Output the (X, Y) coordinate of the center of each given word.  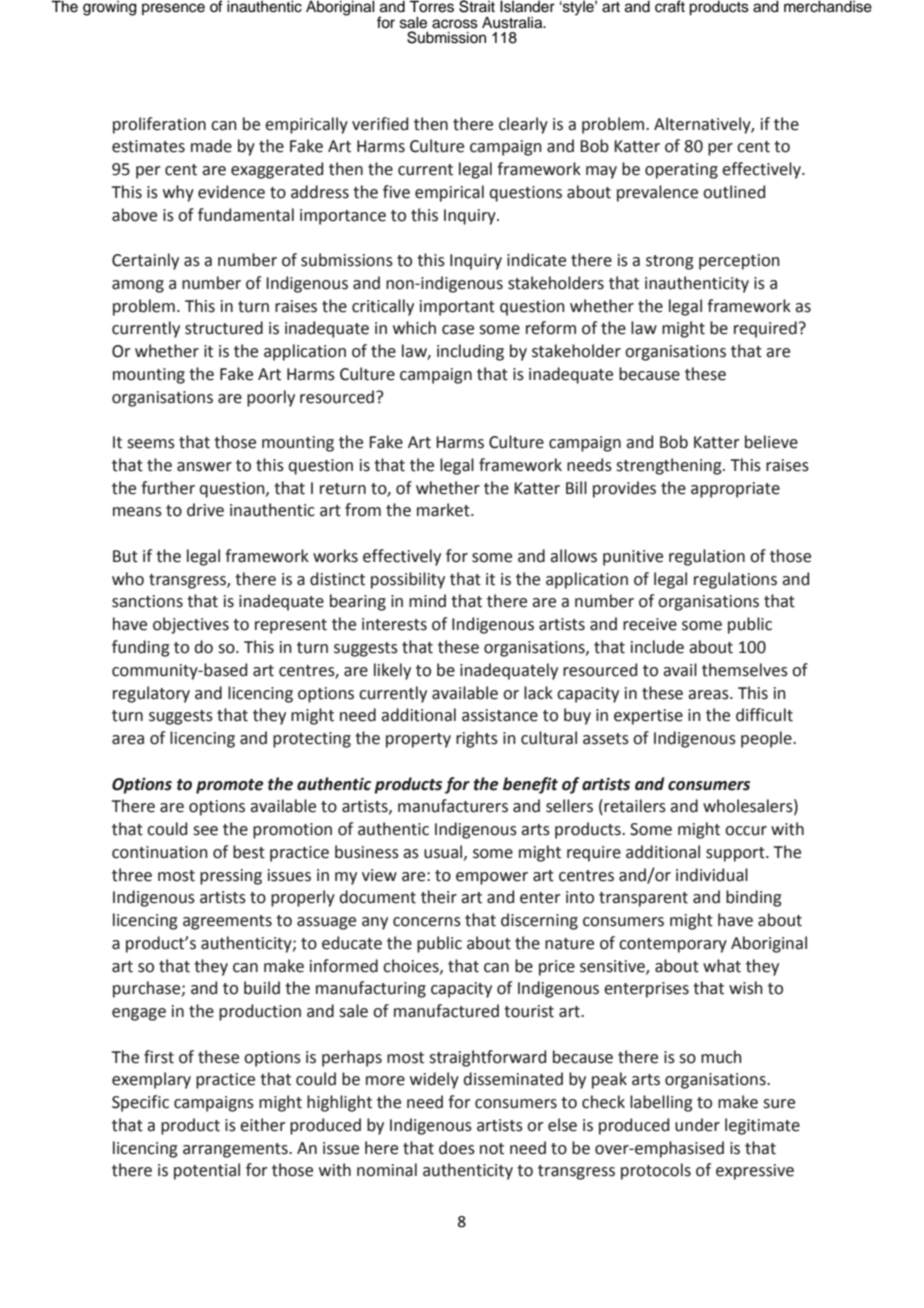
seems (151, 444)
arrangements (236, 1150)
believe (771, 442)
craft (670, 6)
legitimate (762, 1126)
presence (173, 9)
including (470, 352)
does (457, 1148)
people (767, 739)
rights (477, 739)
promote (230, 786)
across (455, 24)
